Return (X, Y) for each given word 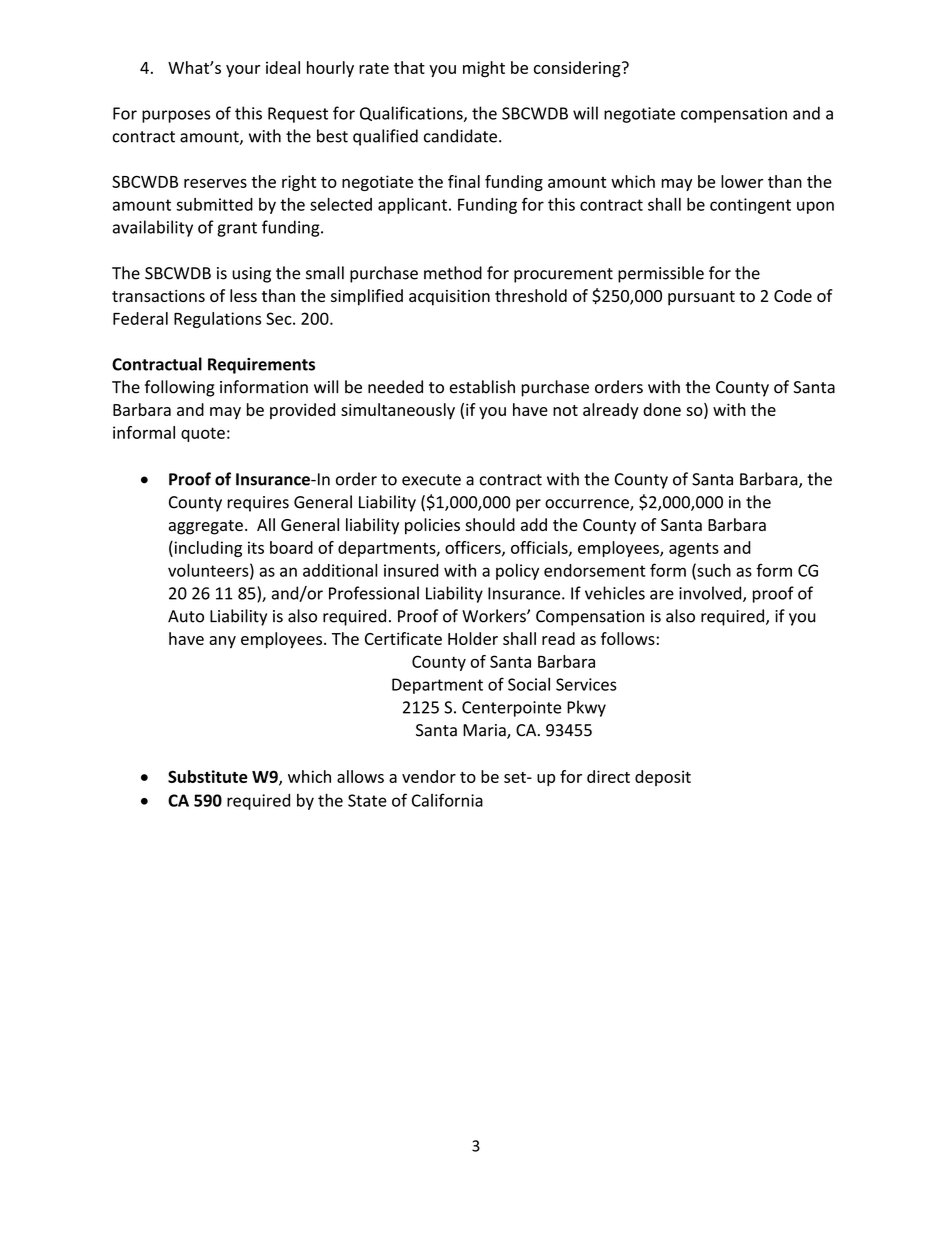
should (490, 524)
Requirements (261, 366)
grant (237, 229)
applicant (412, 206)
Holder (473, 638)
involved (711, 594)
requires (258, 504)
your (243, 71)
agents (694, 550)
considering (578, 69)
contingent (750, 206)
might (484, 69)
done (662, 409)
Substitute (208, 776)
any (222, 642)
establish (482, 387)
